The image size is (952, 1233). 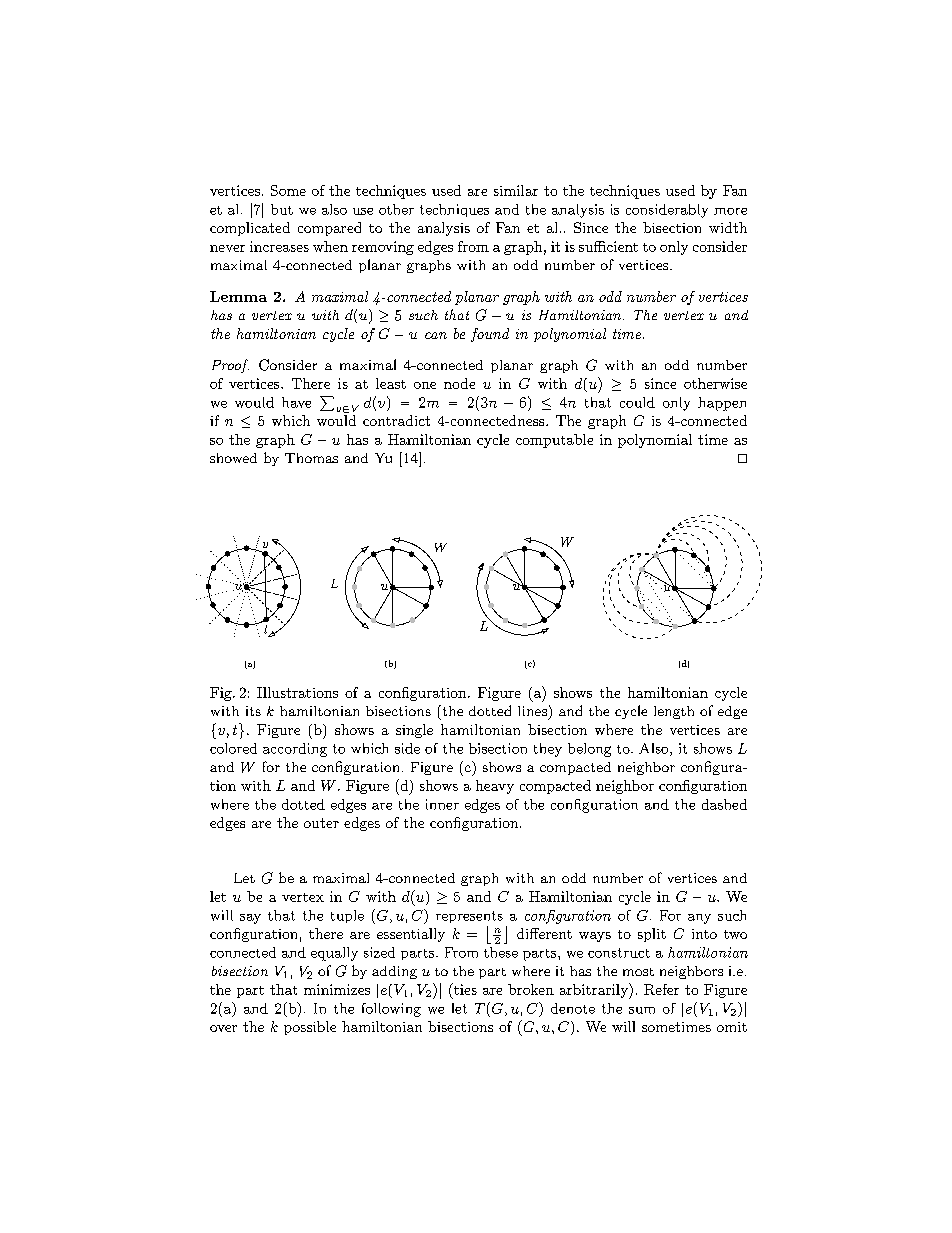 What do you see at coordinates (282, 209) in the screenshot?
I see `but` at bounding box center [282, 209].
